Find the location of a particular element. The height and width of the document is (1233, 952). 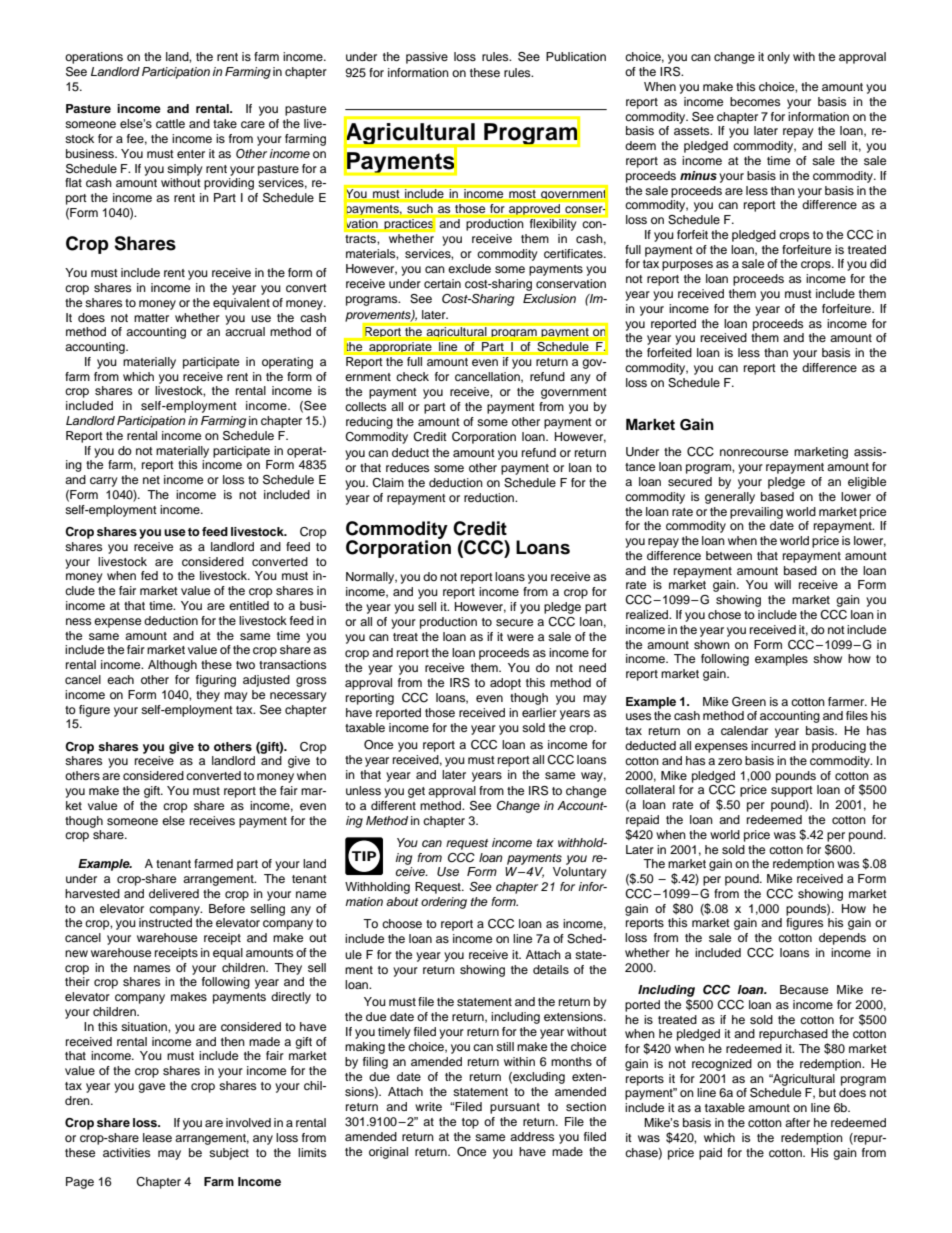

lease is located at coordinates (157, 1137).
